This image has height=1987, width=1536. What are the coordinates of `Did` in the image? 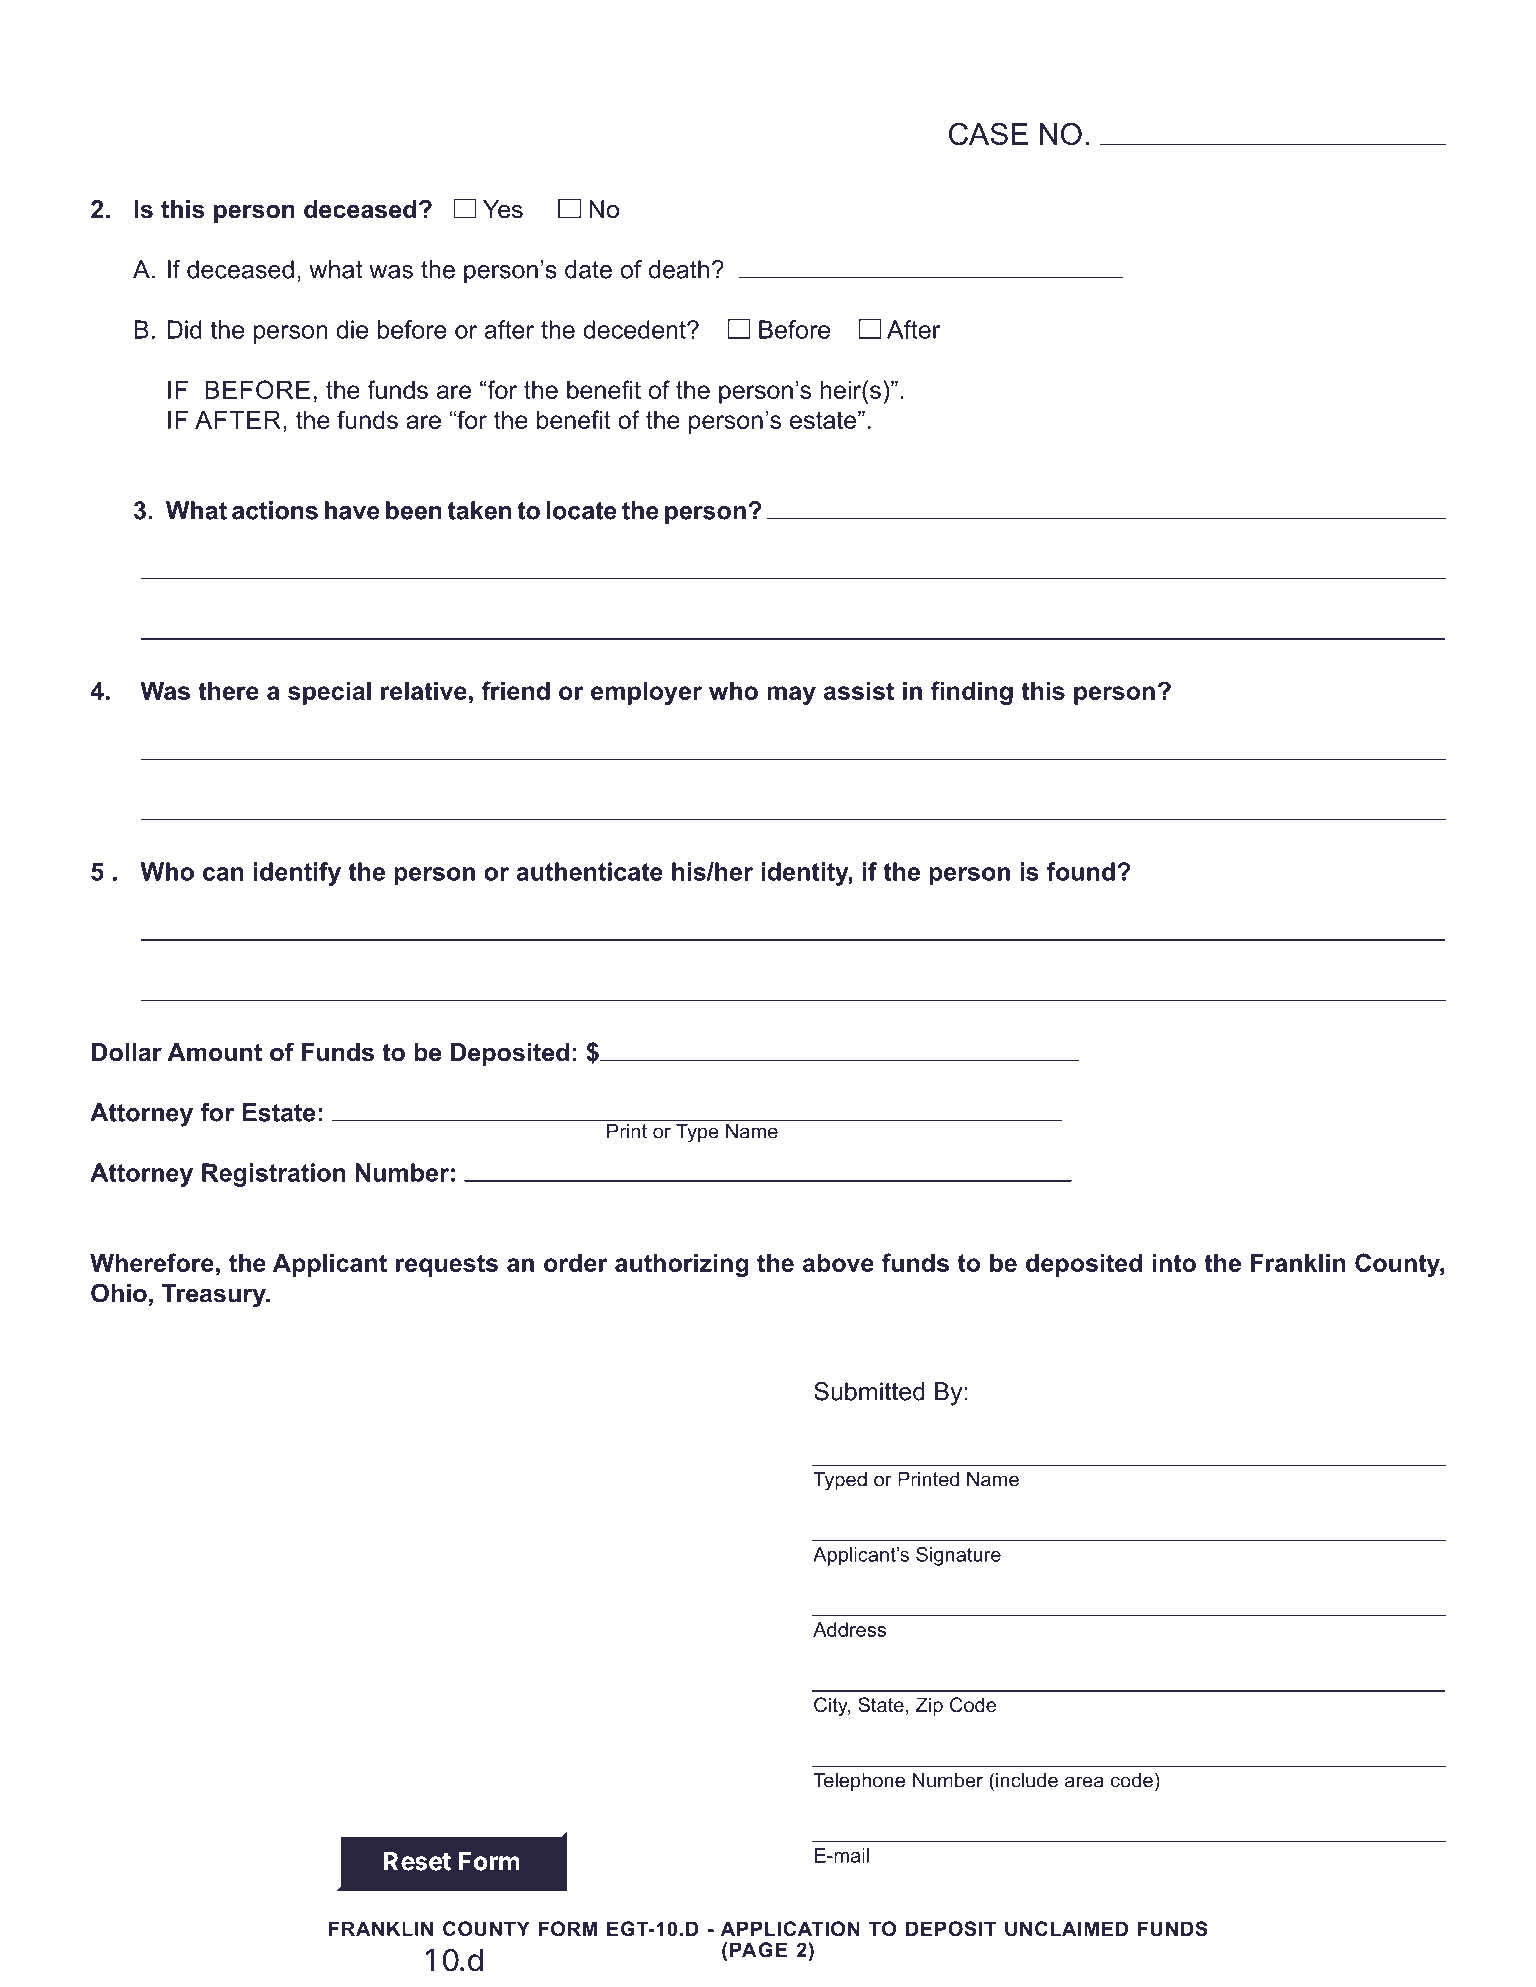 It's located at (184, 329).
